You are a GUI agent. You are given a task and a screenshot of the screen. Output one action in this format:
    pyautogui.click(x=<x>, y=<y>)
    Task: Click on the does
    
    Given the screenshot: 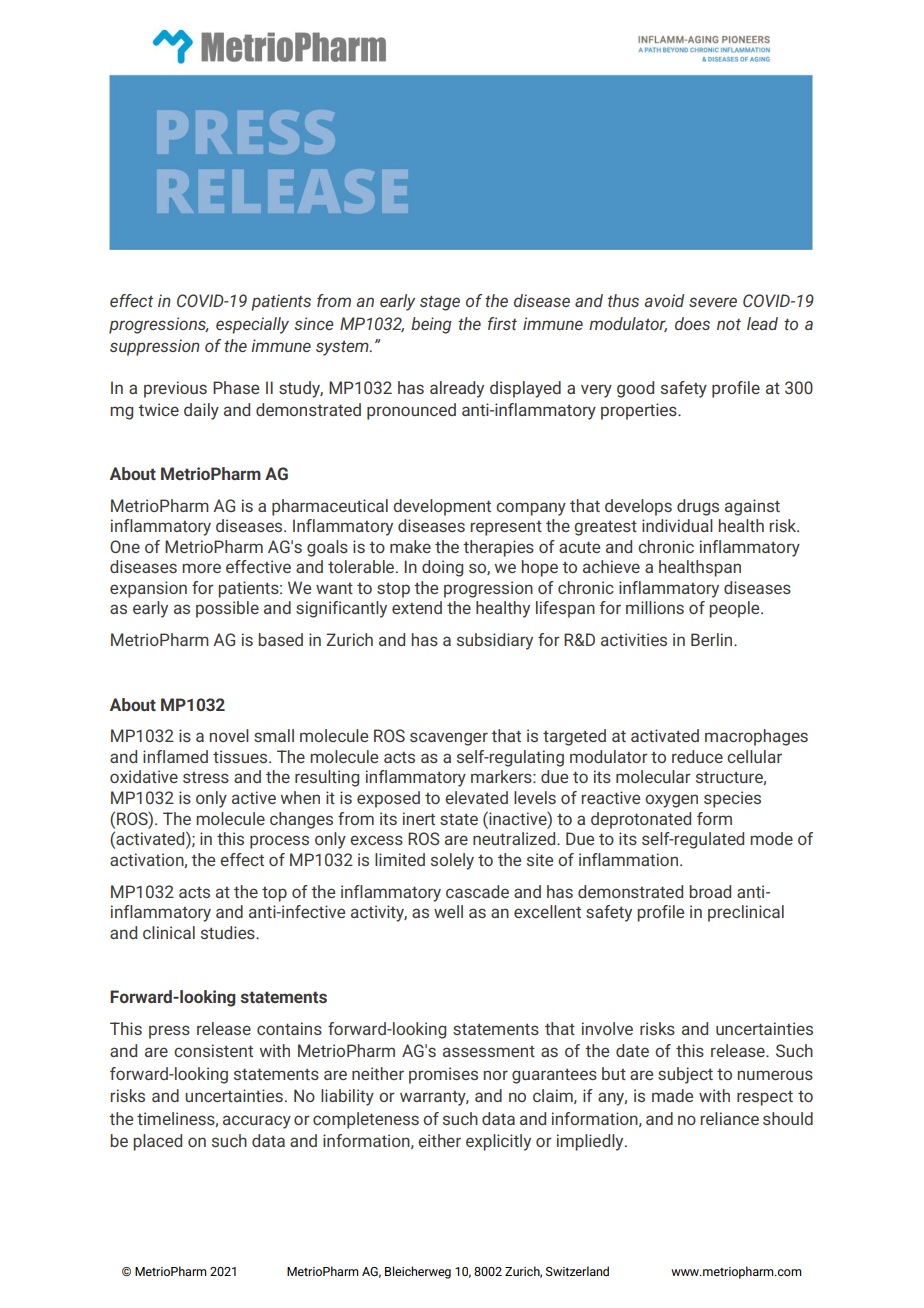 What is the action you would take?
    pyautogui.click(x=692, y=323)
